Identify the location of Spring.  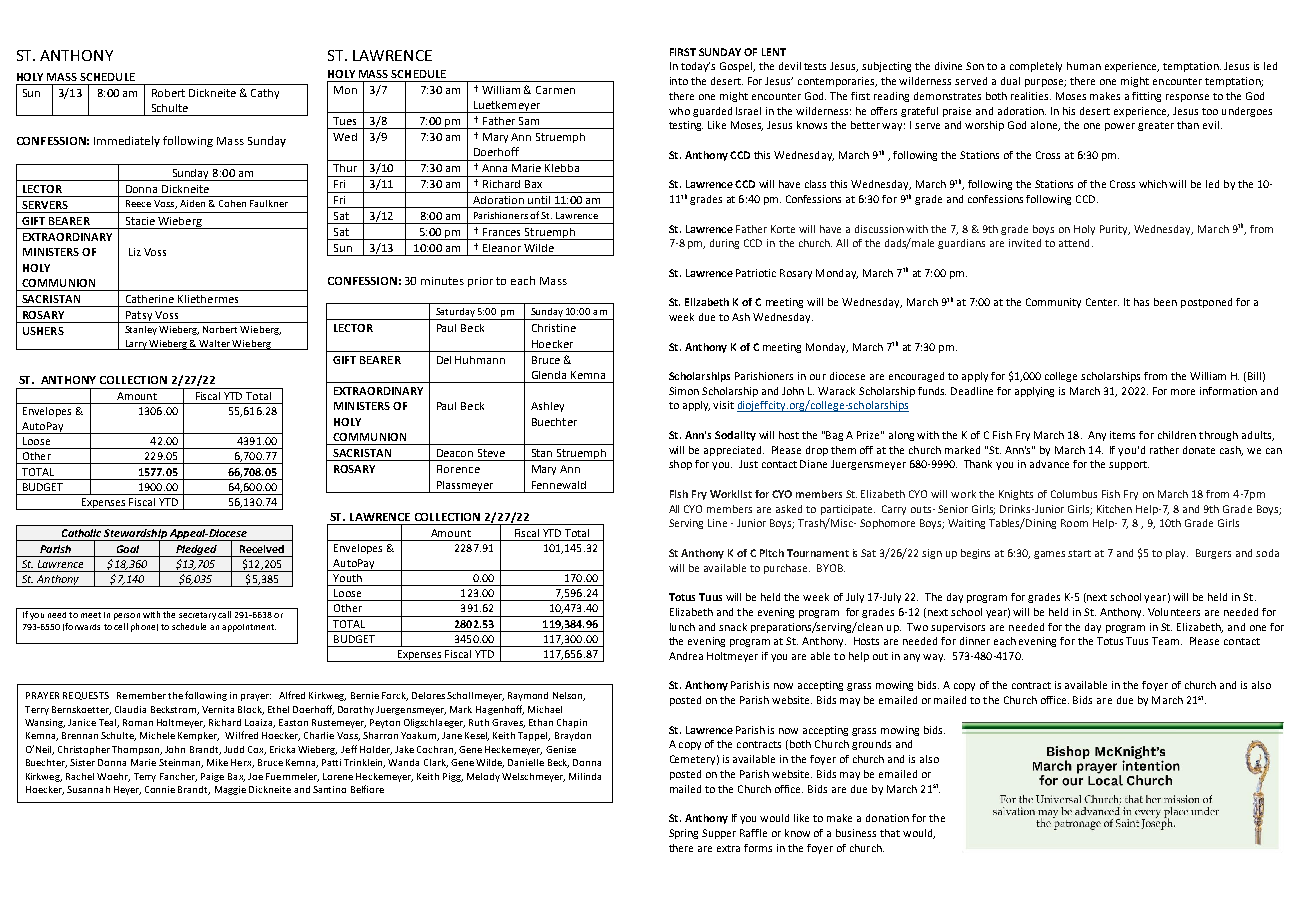
(683, 834).
